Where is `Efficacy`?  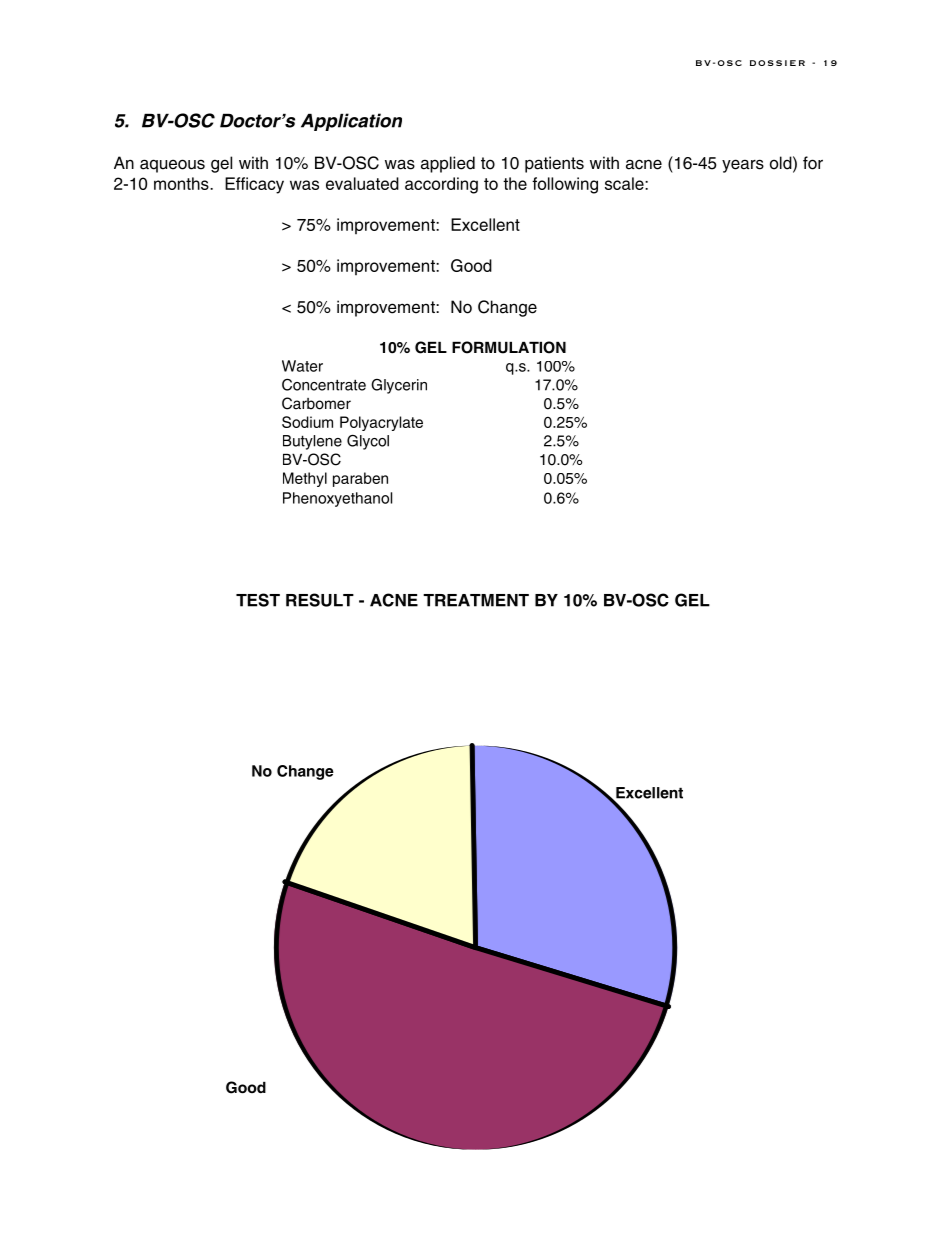
Efficacy is located at coordinates (254, 185).
